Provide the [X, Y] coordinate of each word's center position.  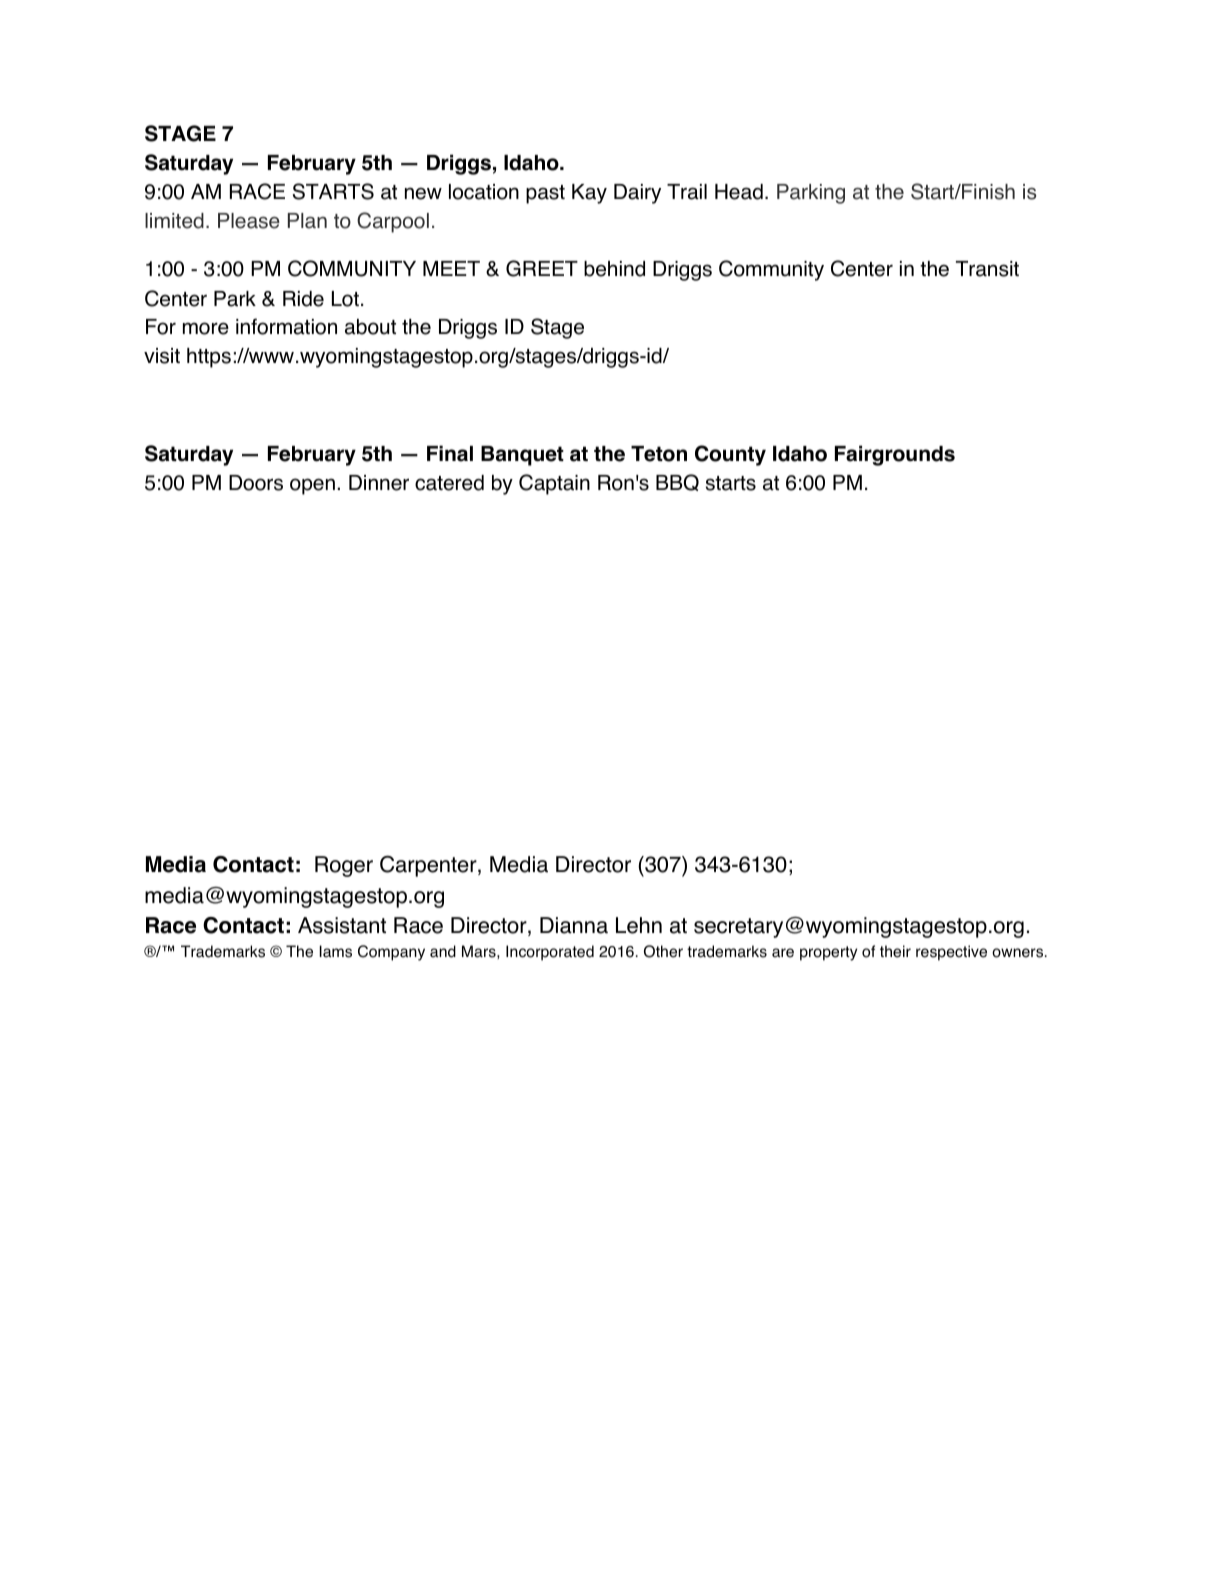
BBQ [677, 482]
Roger [344, 866]
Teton [659, 454]
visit [162, 356]
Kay [589, 194]
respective [951, 953]
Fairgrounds [895, 455]
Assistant [342, 925]
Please [249, 221]
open [312, 486]
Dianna [574, 925]
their [895, 951]
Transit [987, 269]
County [730, 455]
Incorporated [550, 953]
